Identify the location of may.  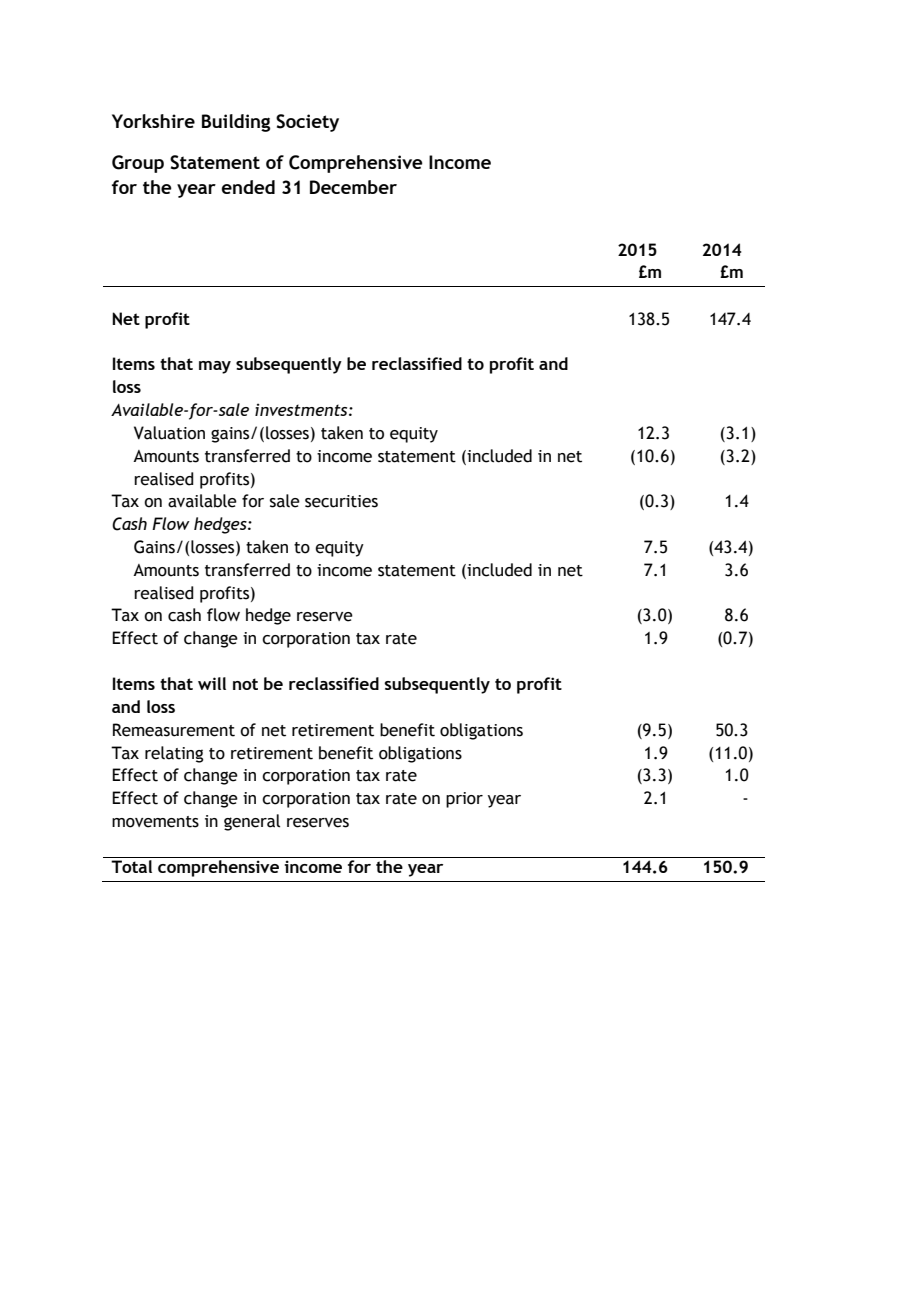
(215, 367).
